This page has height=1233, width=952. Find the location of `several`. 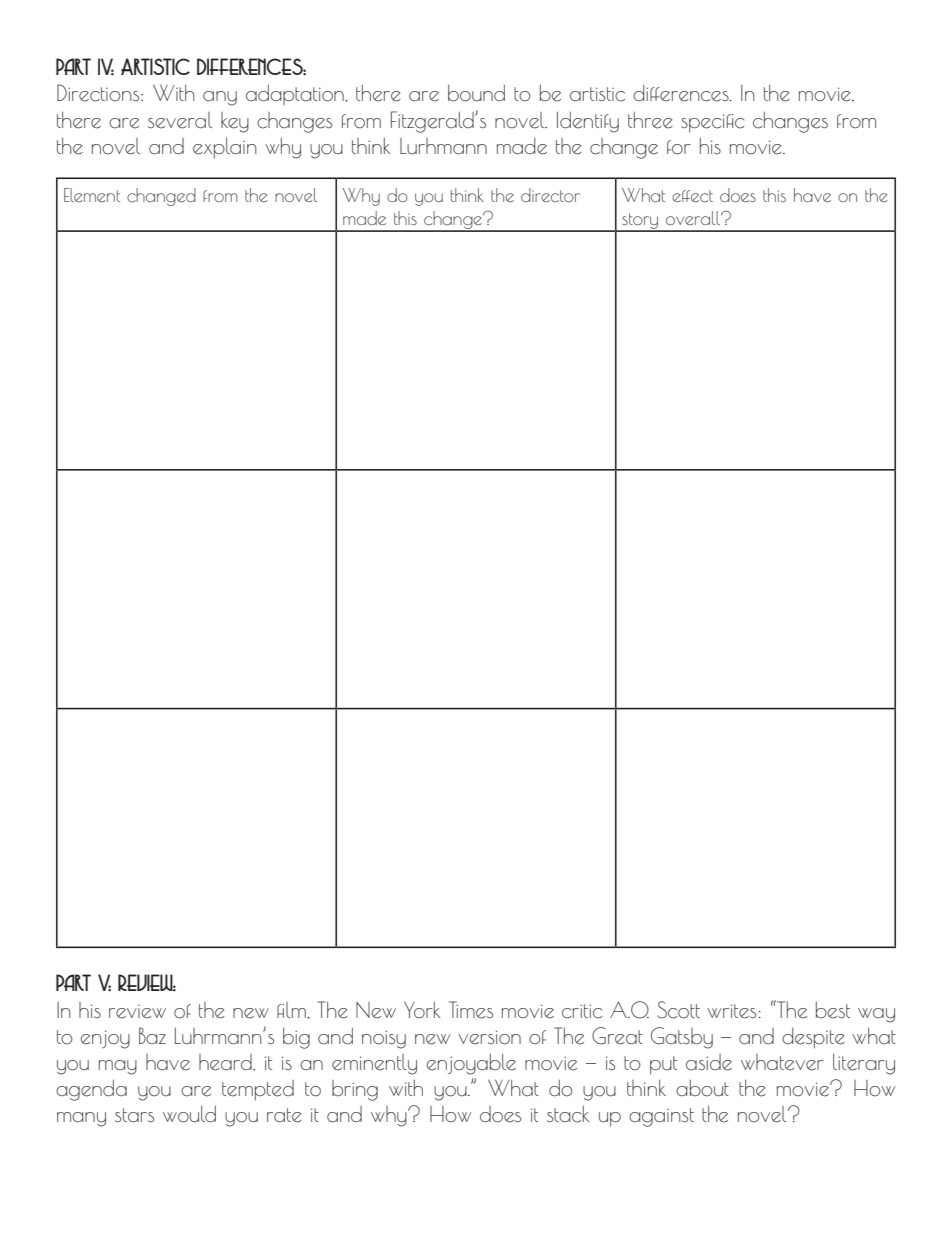

several is located at coordinates (180, 120).
